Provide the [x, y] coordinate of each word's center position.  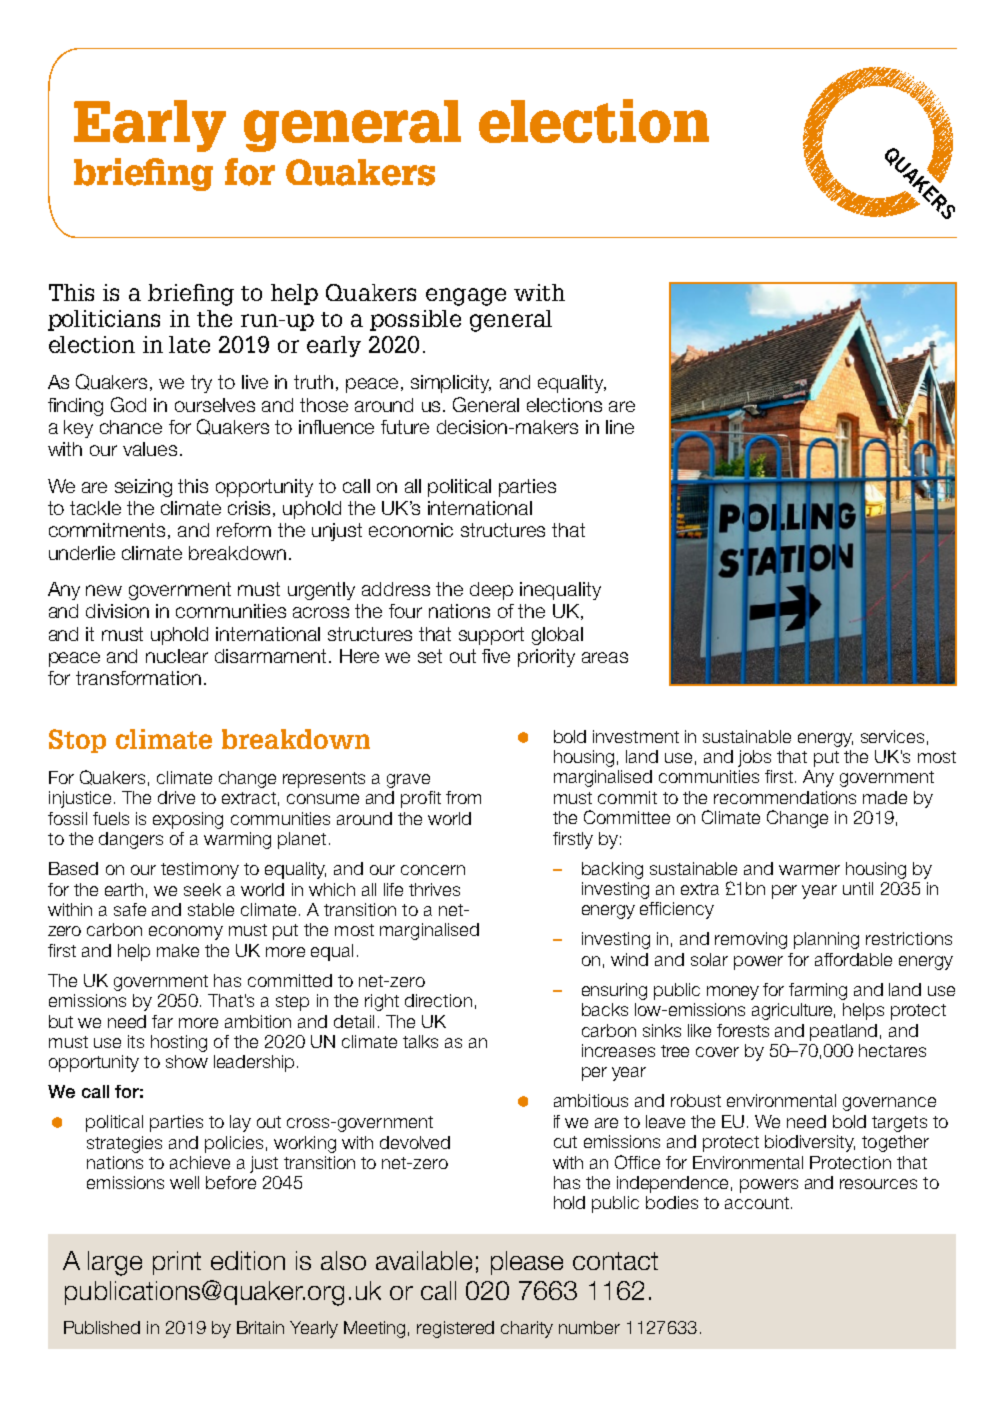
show [187, 1061]
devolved [415, 1142]
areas [605, 657]
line [620, 427]
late [189, 344]
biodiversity [810, 1143]
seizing [143, 488]
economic [411, 530]
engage [466, 297]
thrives [434, 889]
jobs [754, 758]
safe [130, 909]
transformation [138, 678]
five [496, 656]
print [177, 1263]
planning [826, 940]
